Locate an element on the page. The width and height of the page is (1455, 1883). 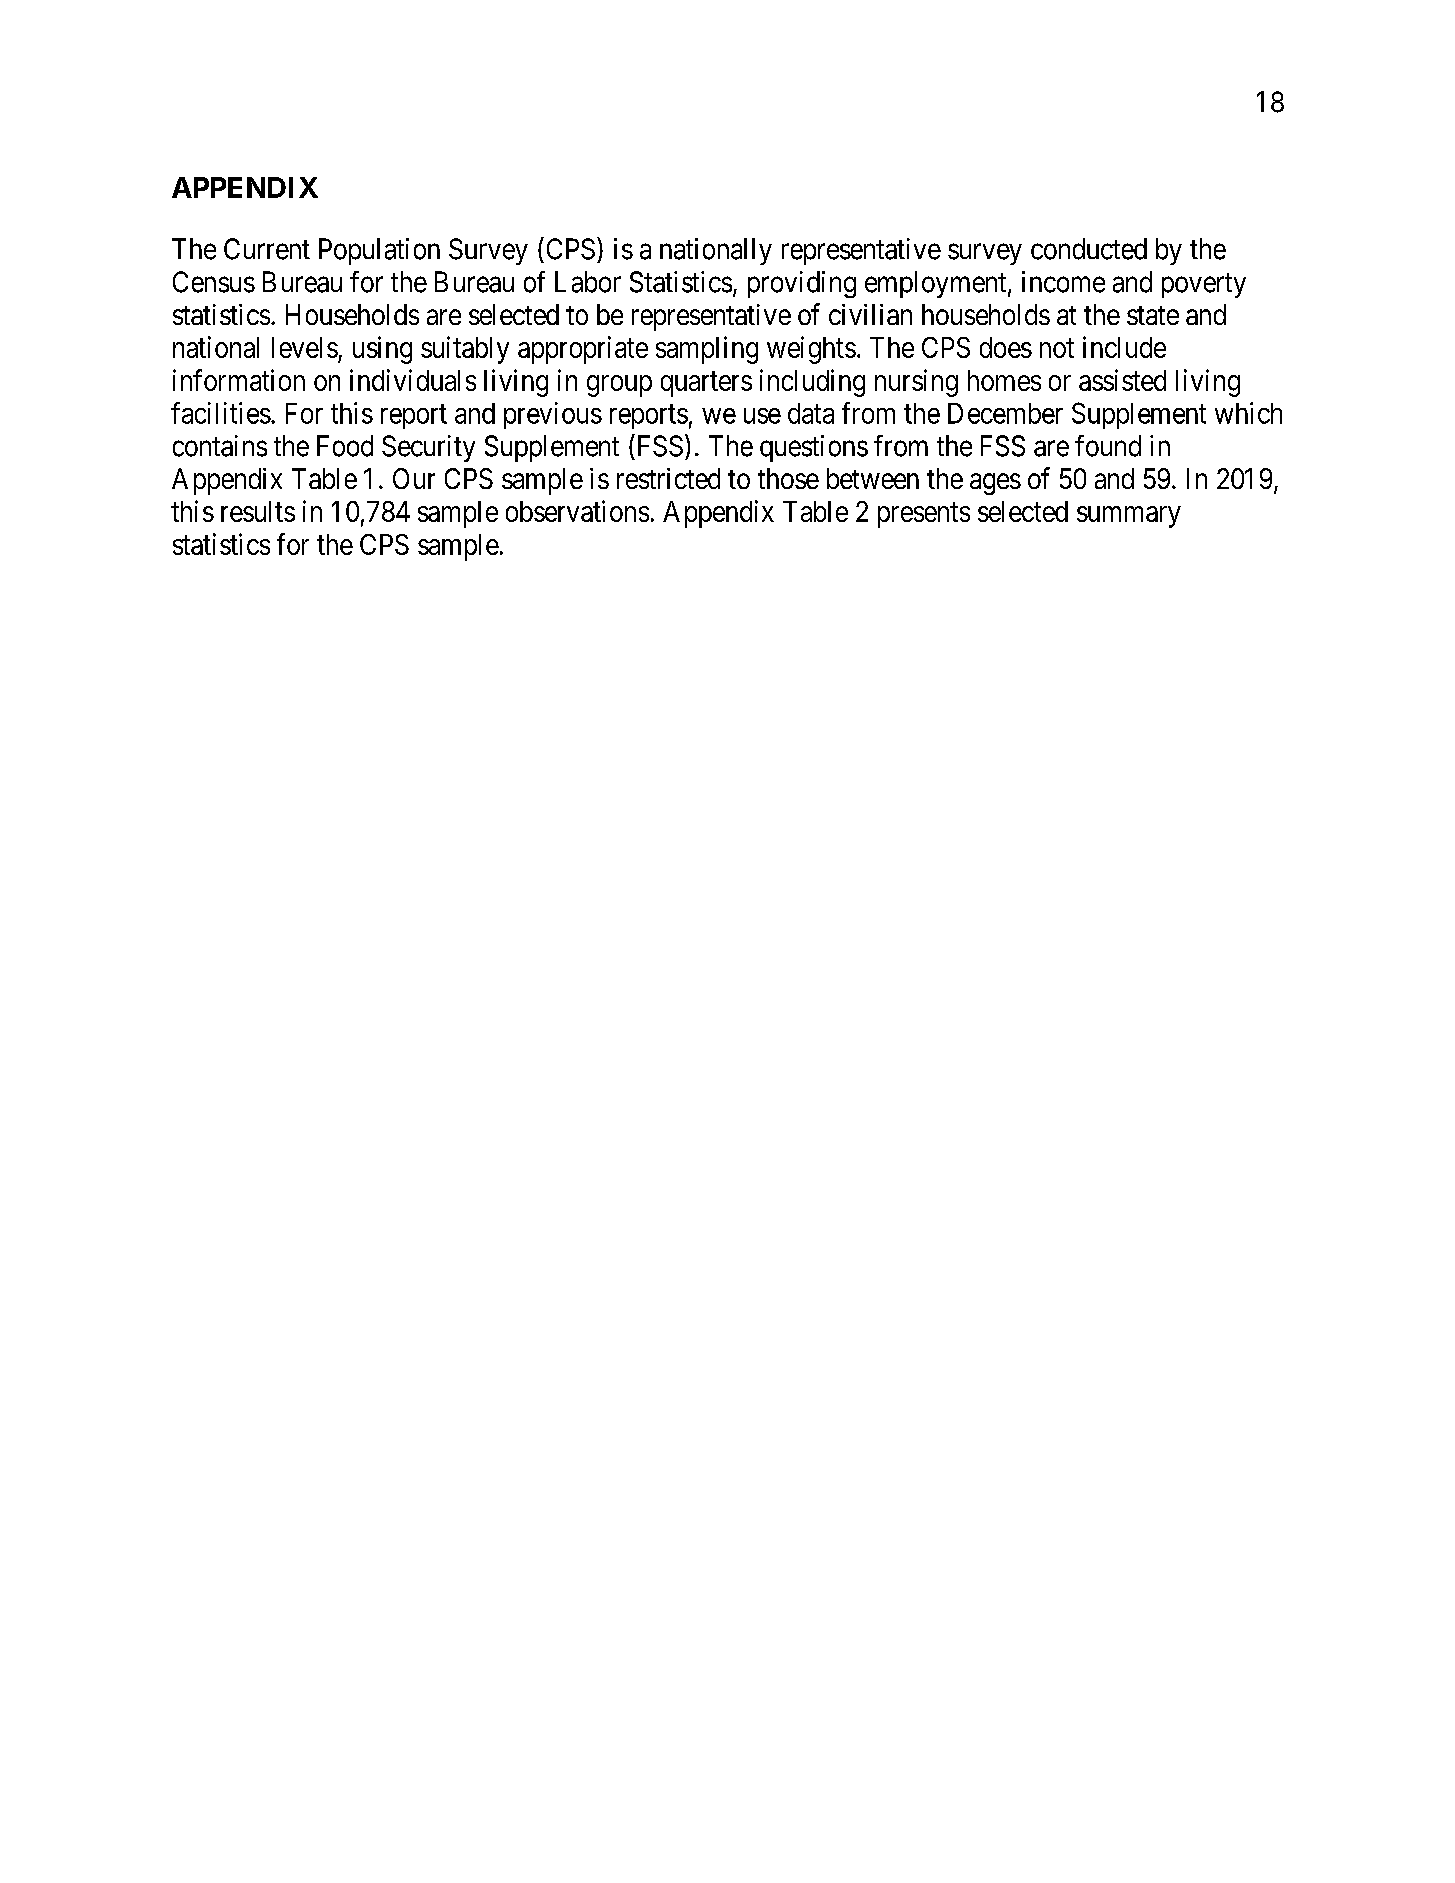
conducted is located at coordinates (1089, 249).
